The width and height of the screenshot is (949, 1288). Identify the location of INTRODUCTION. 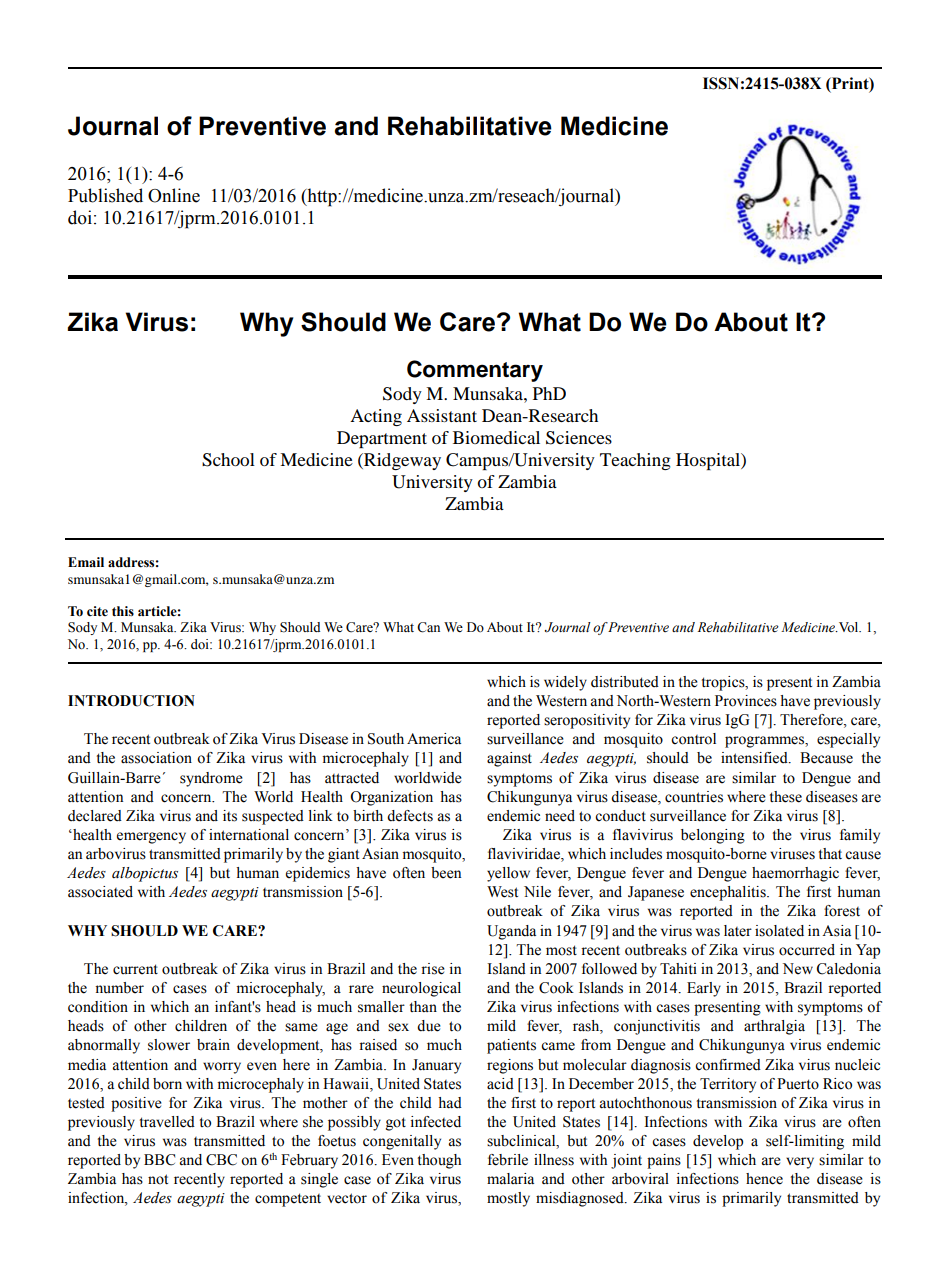
(131, 701).
